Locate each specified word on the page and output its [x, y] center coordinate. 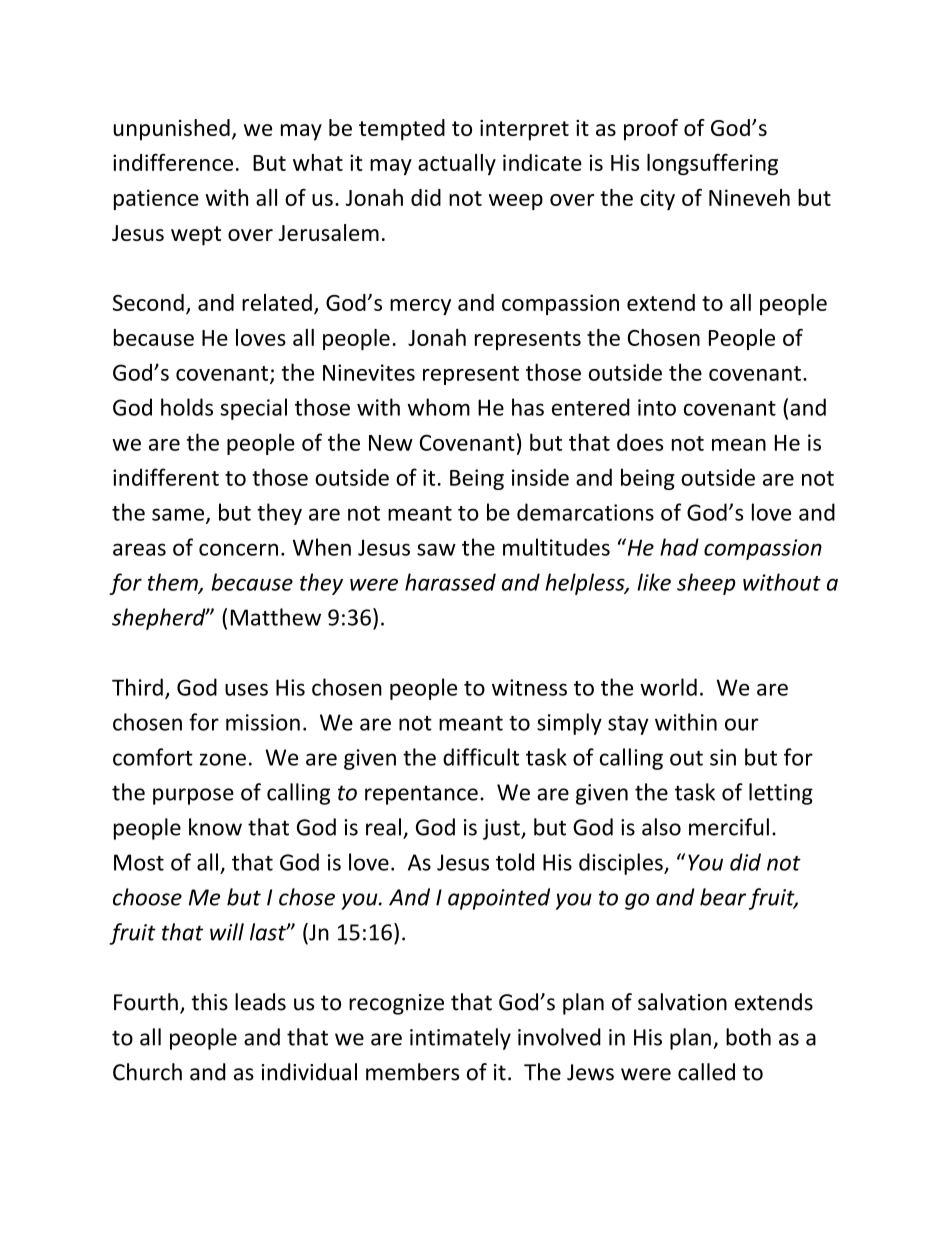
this [209, 1002]
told [515, 862]
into [657, 407]
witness [529, 687]
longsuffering [712, 164]
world [668, 687]
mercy [420, 307]
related [277, 302]
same [178, 514]
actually [457, 164]
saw [436, 549]
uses [246, 689]
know [215, 827]
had [679, 547]
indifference [173, 162]
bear [723, 897]
